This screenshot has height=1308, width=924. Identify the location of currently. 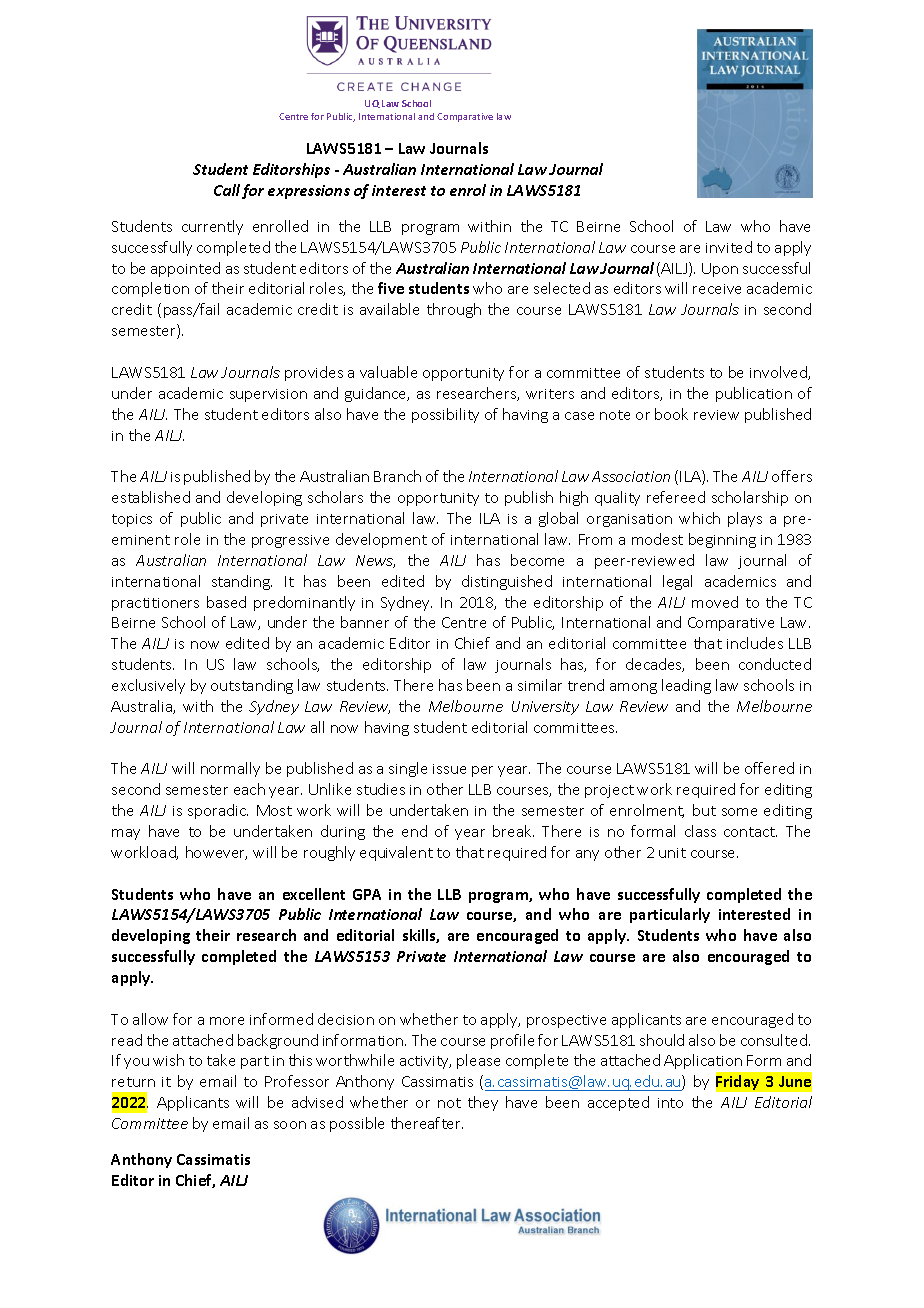
(212, 227).
